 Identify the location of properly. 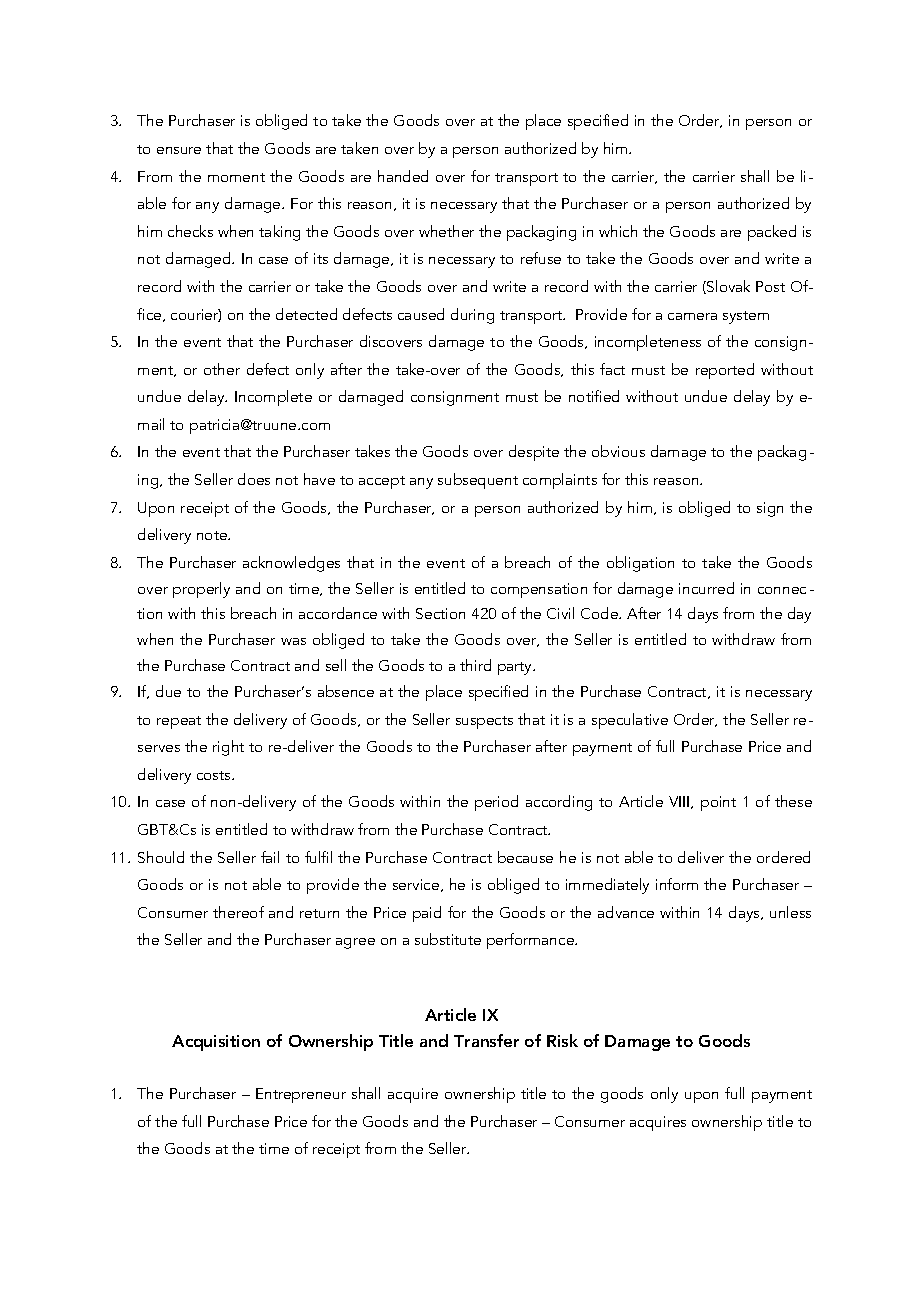
(201, 590).
